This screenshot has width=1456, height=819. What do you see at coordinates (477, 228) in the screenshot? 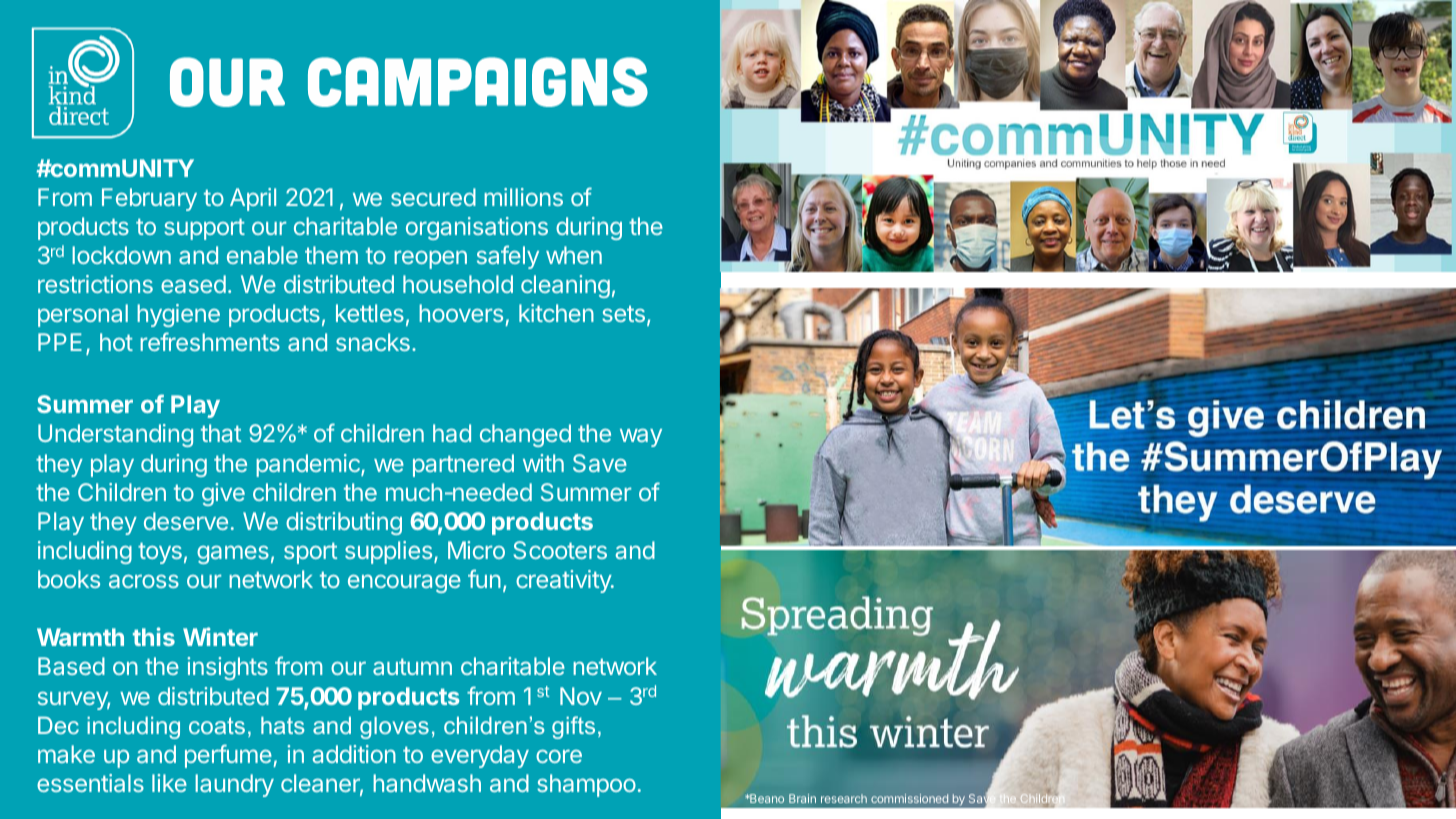
I see `organisations` at bounding box center [477, 228].
